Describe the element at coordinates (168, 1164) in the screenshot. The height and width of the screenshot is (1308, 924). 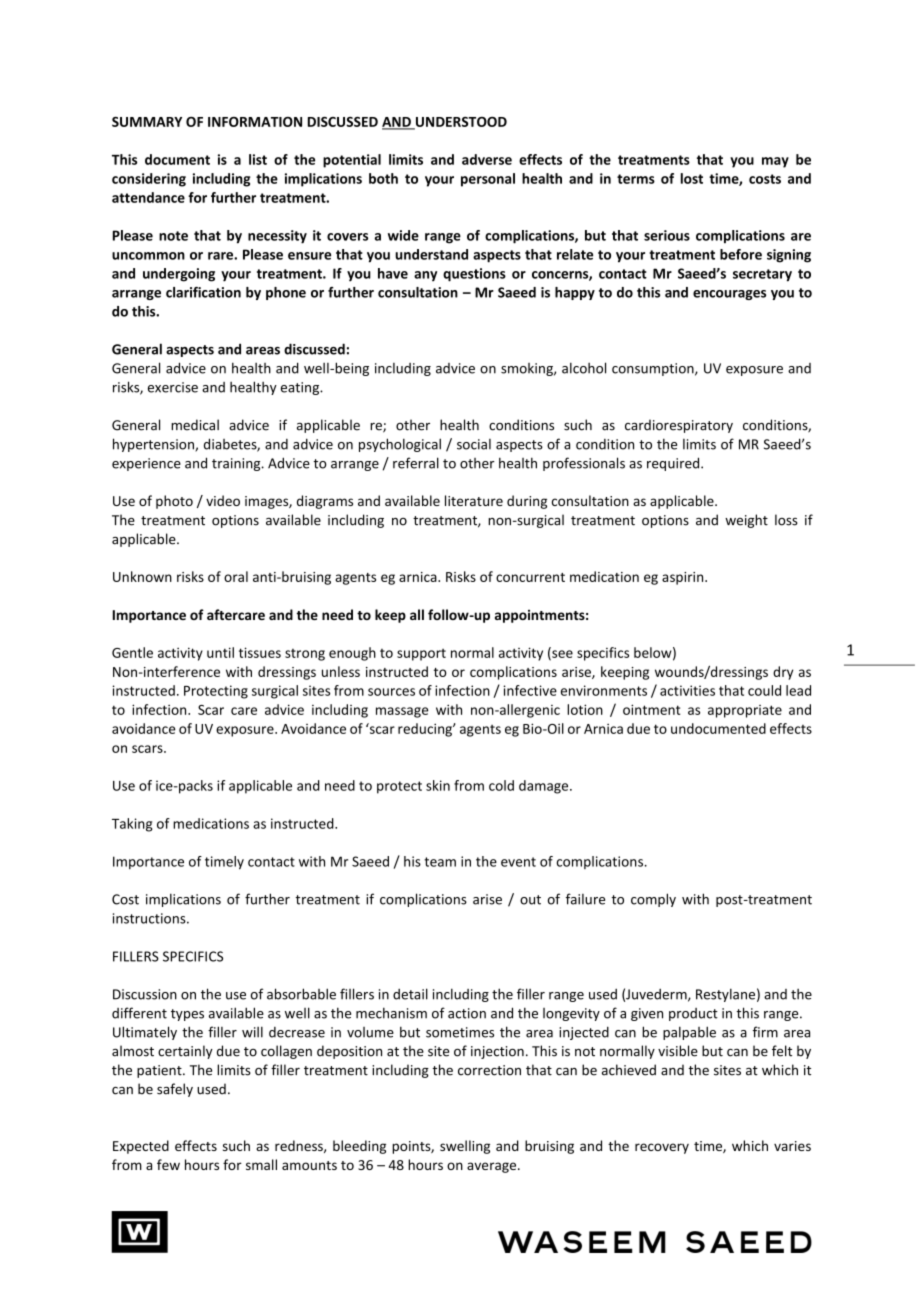
I see `few` at that location.
